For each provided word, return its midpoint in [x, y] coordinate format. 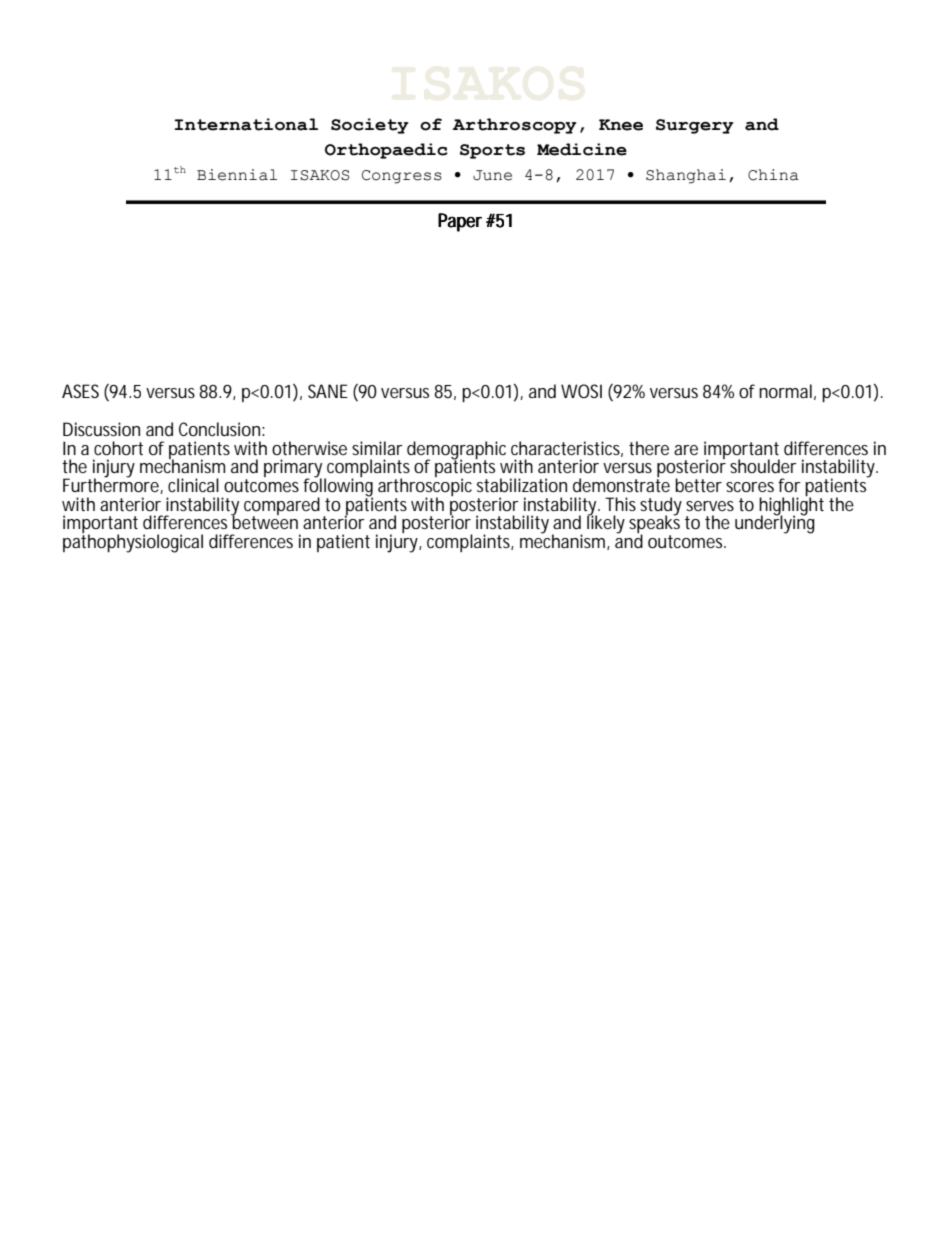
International [246, 124]
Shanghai [686, 176]
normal [785, 391]
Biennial [237, 175]
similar [377, 448]
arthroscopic [425, 487]
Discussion [101, 429]
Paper [460, 222]
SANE [328, 391]
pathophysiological [133, 542]
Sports [492, 151]
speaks [654, 524]
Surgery [694, 126]
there [649, 448]
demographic [456, 451]
